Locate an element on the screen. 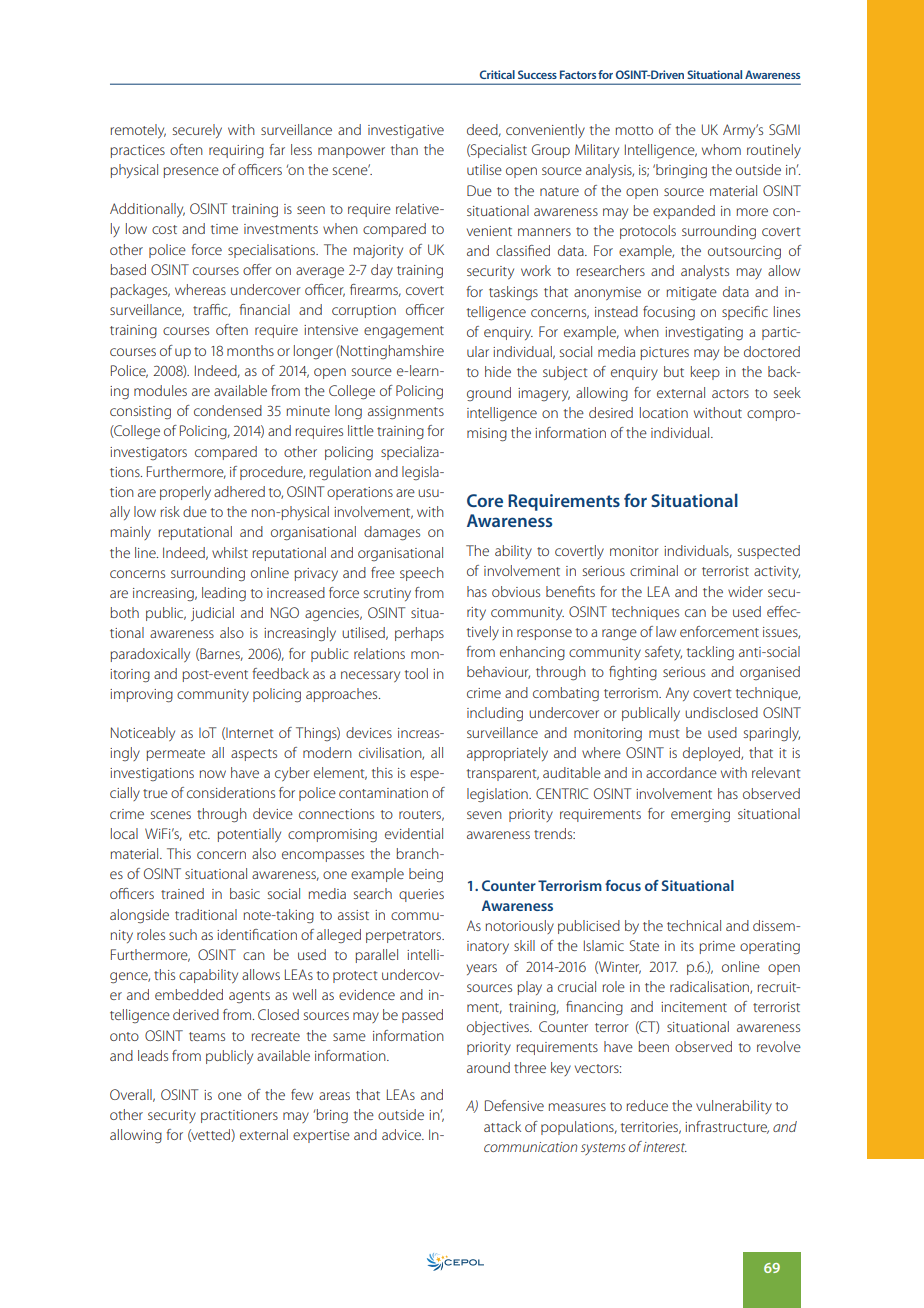  perhaps is located at coordinates (419, 634).
